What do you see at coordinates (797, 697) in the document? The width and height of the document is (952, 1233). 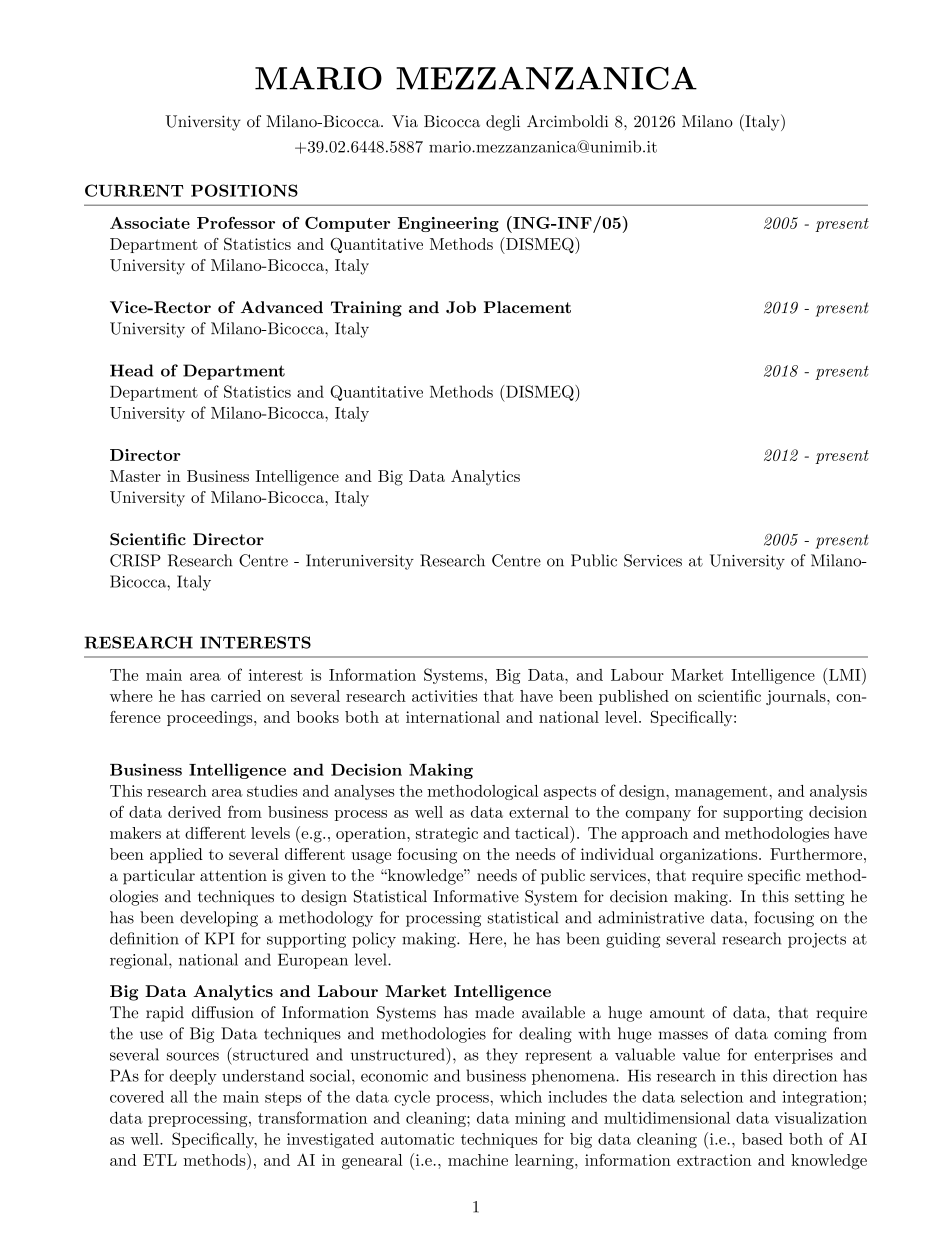 I see `journals` at bounding box center [797, 697].
